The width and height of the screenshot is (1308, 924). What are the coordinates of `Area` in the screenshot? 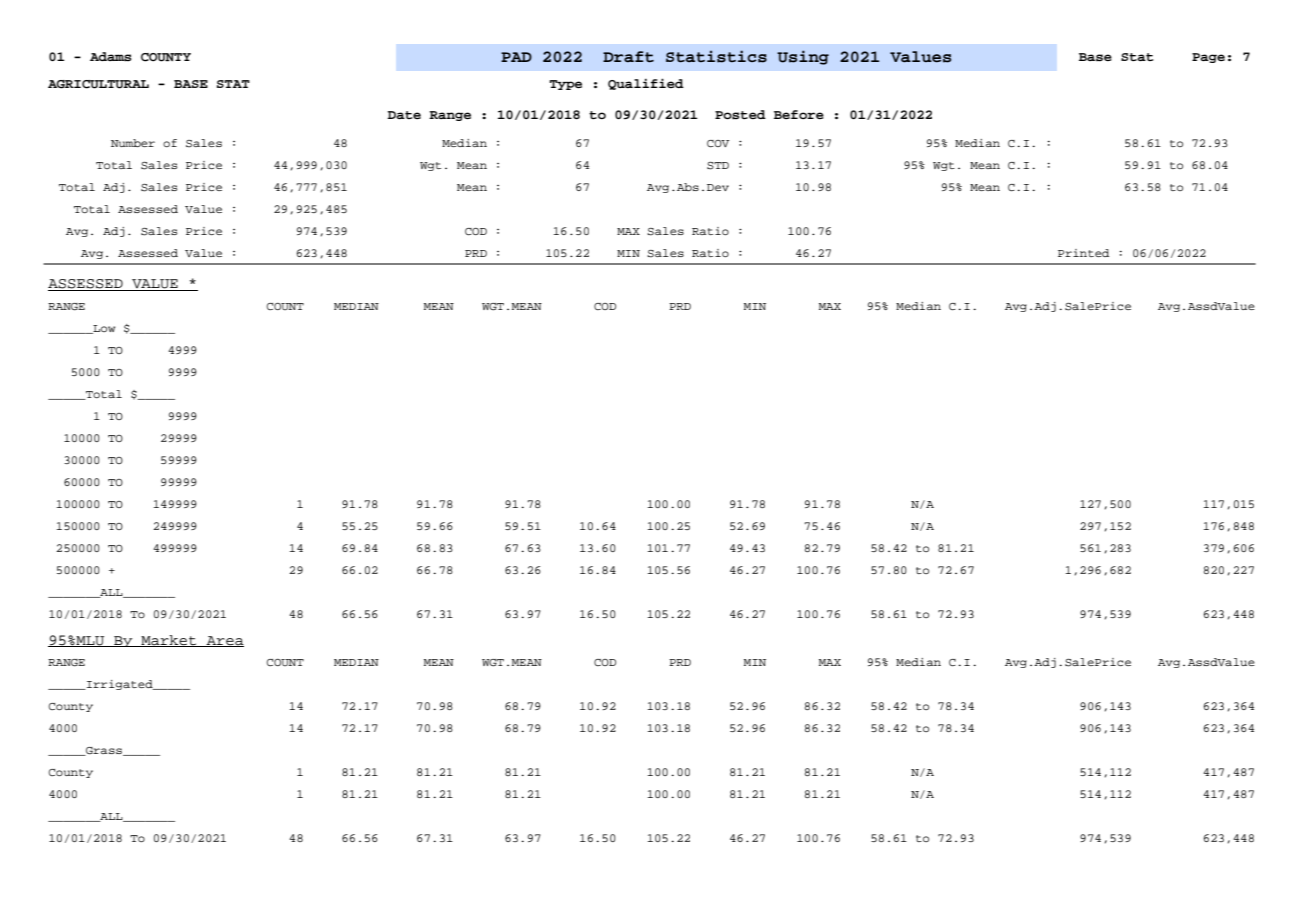 It's located at (224, 641).
